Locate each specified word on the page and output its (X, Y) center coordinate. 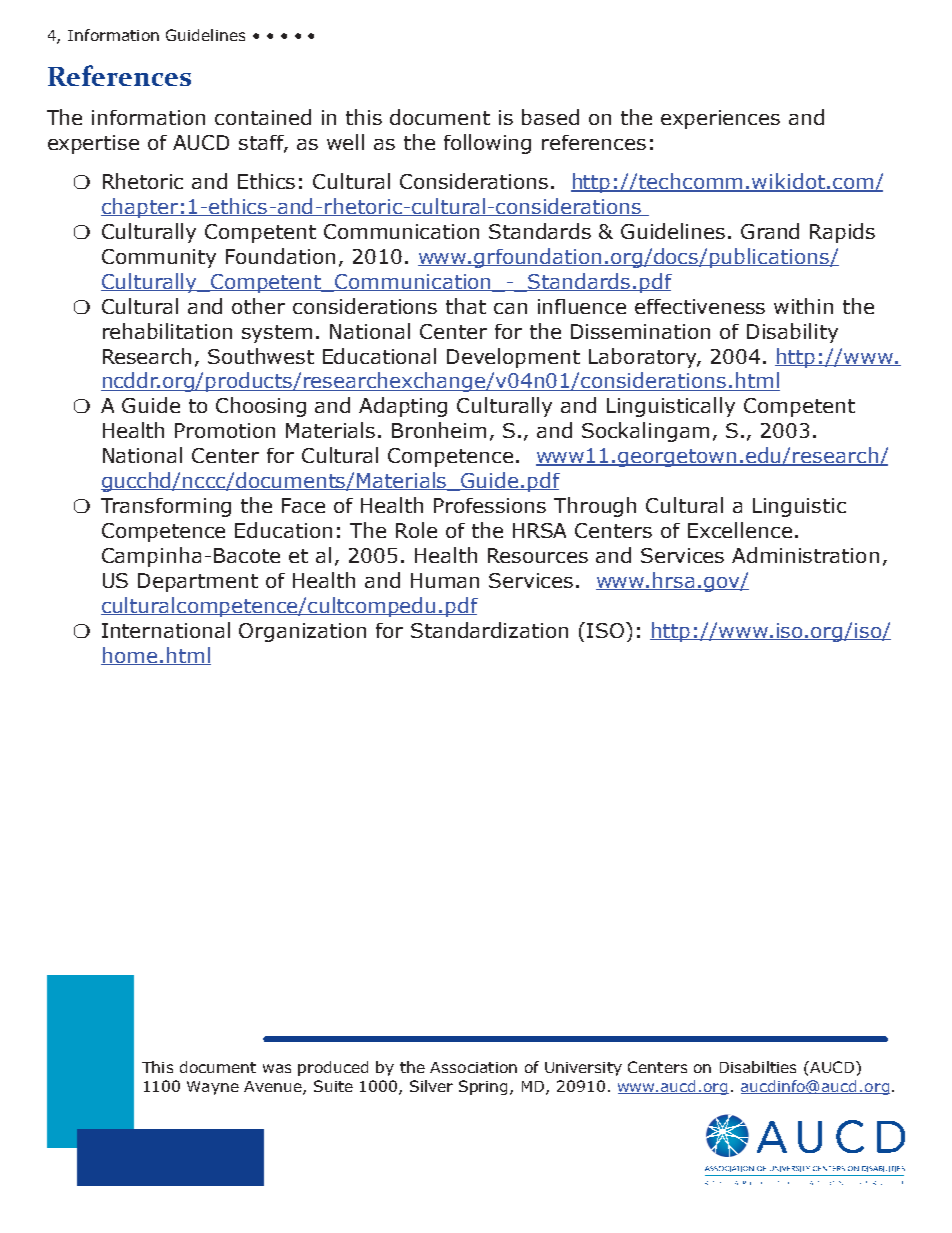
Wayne (213, 1088)
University (583, 1069)
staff (263, 144)
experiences (720, 119)
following (487, 144)
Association (473, 1067)
